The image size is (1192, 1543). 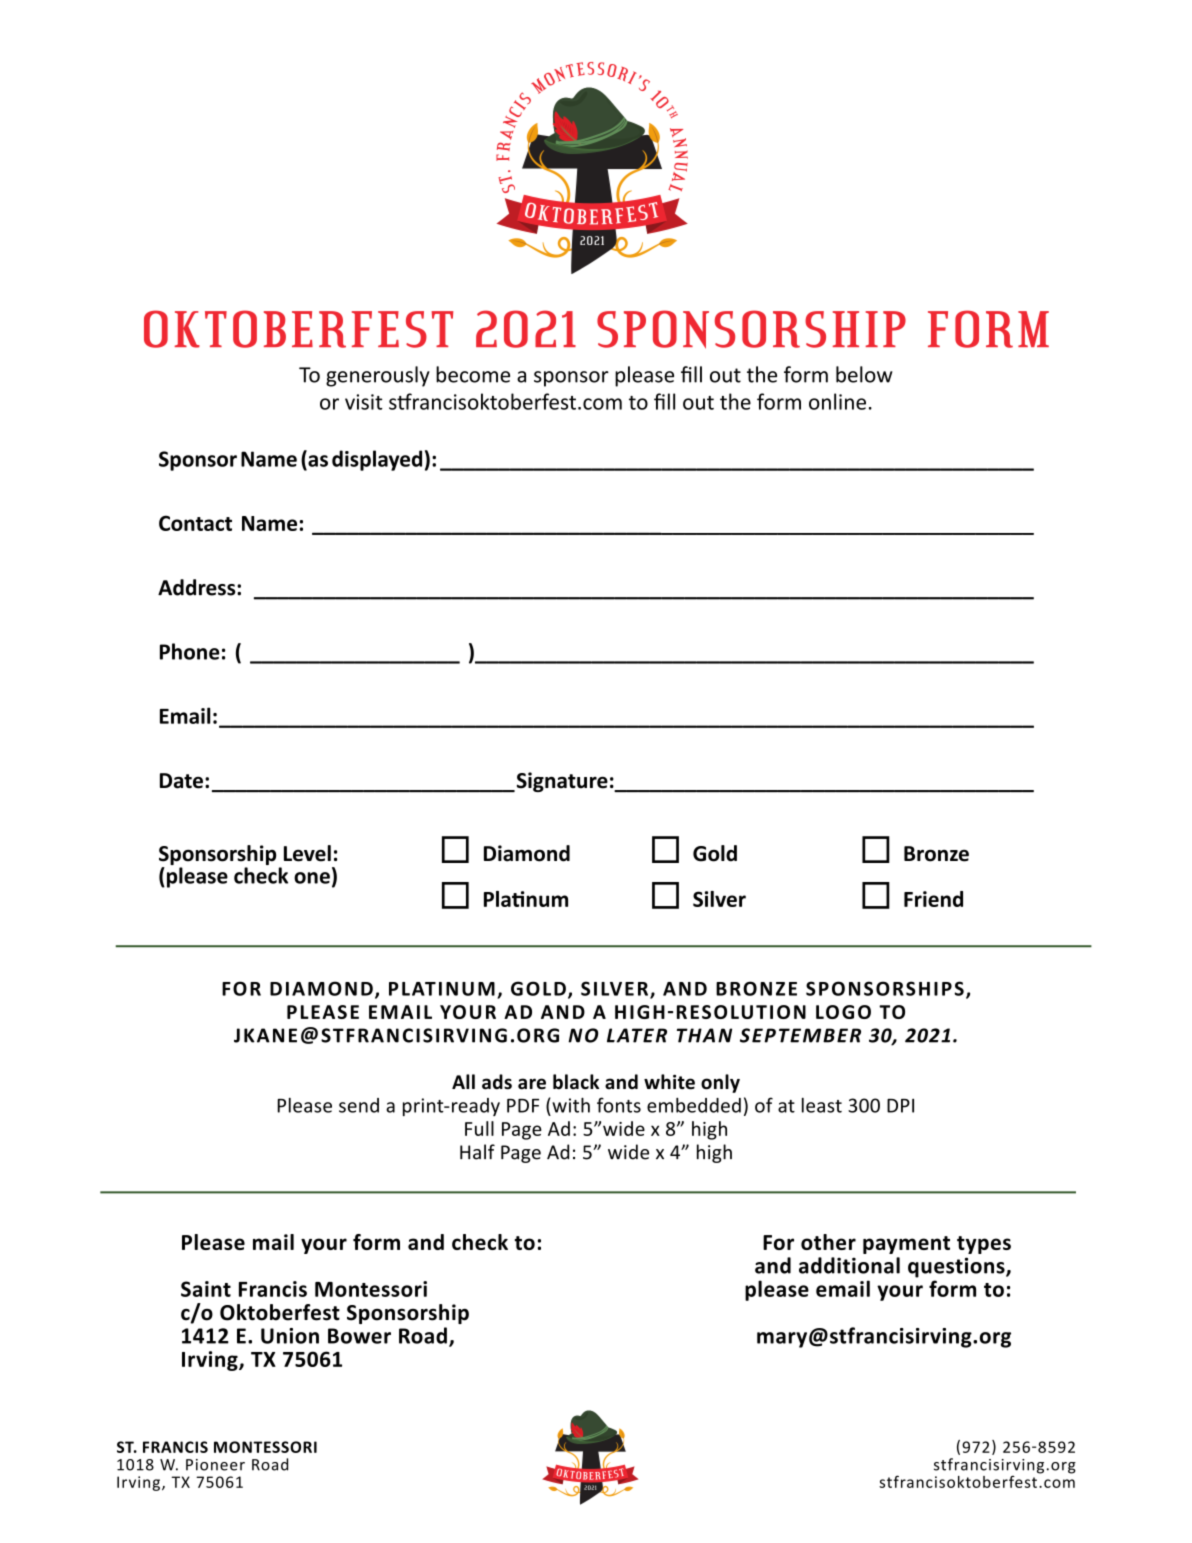 What do you see at coordinates (307, 853) in the page?
I see `Level` at bounding box center [307, 853].
